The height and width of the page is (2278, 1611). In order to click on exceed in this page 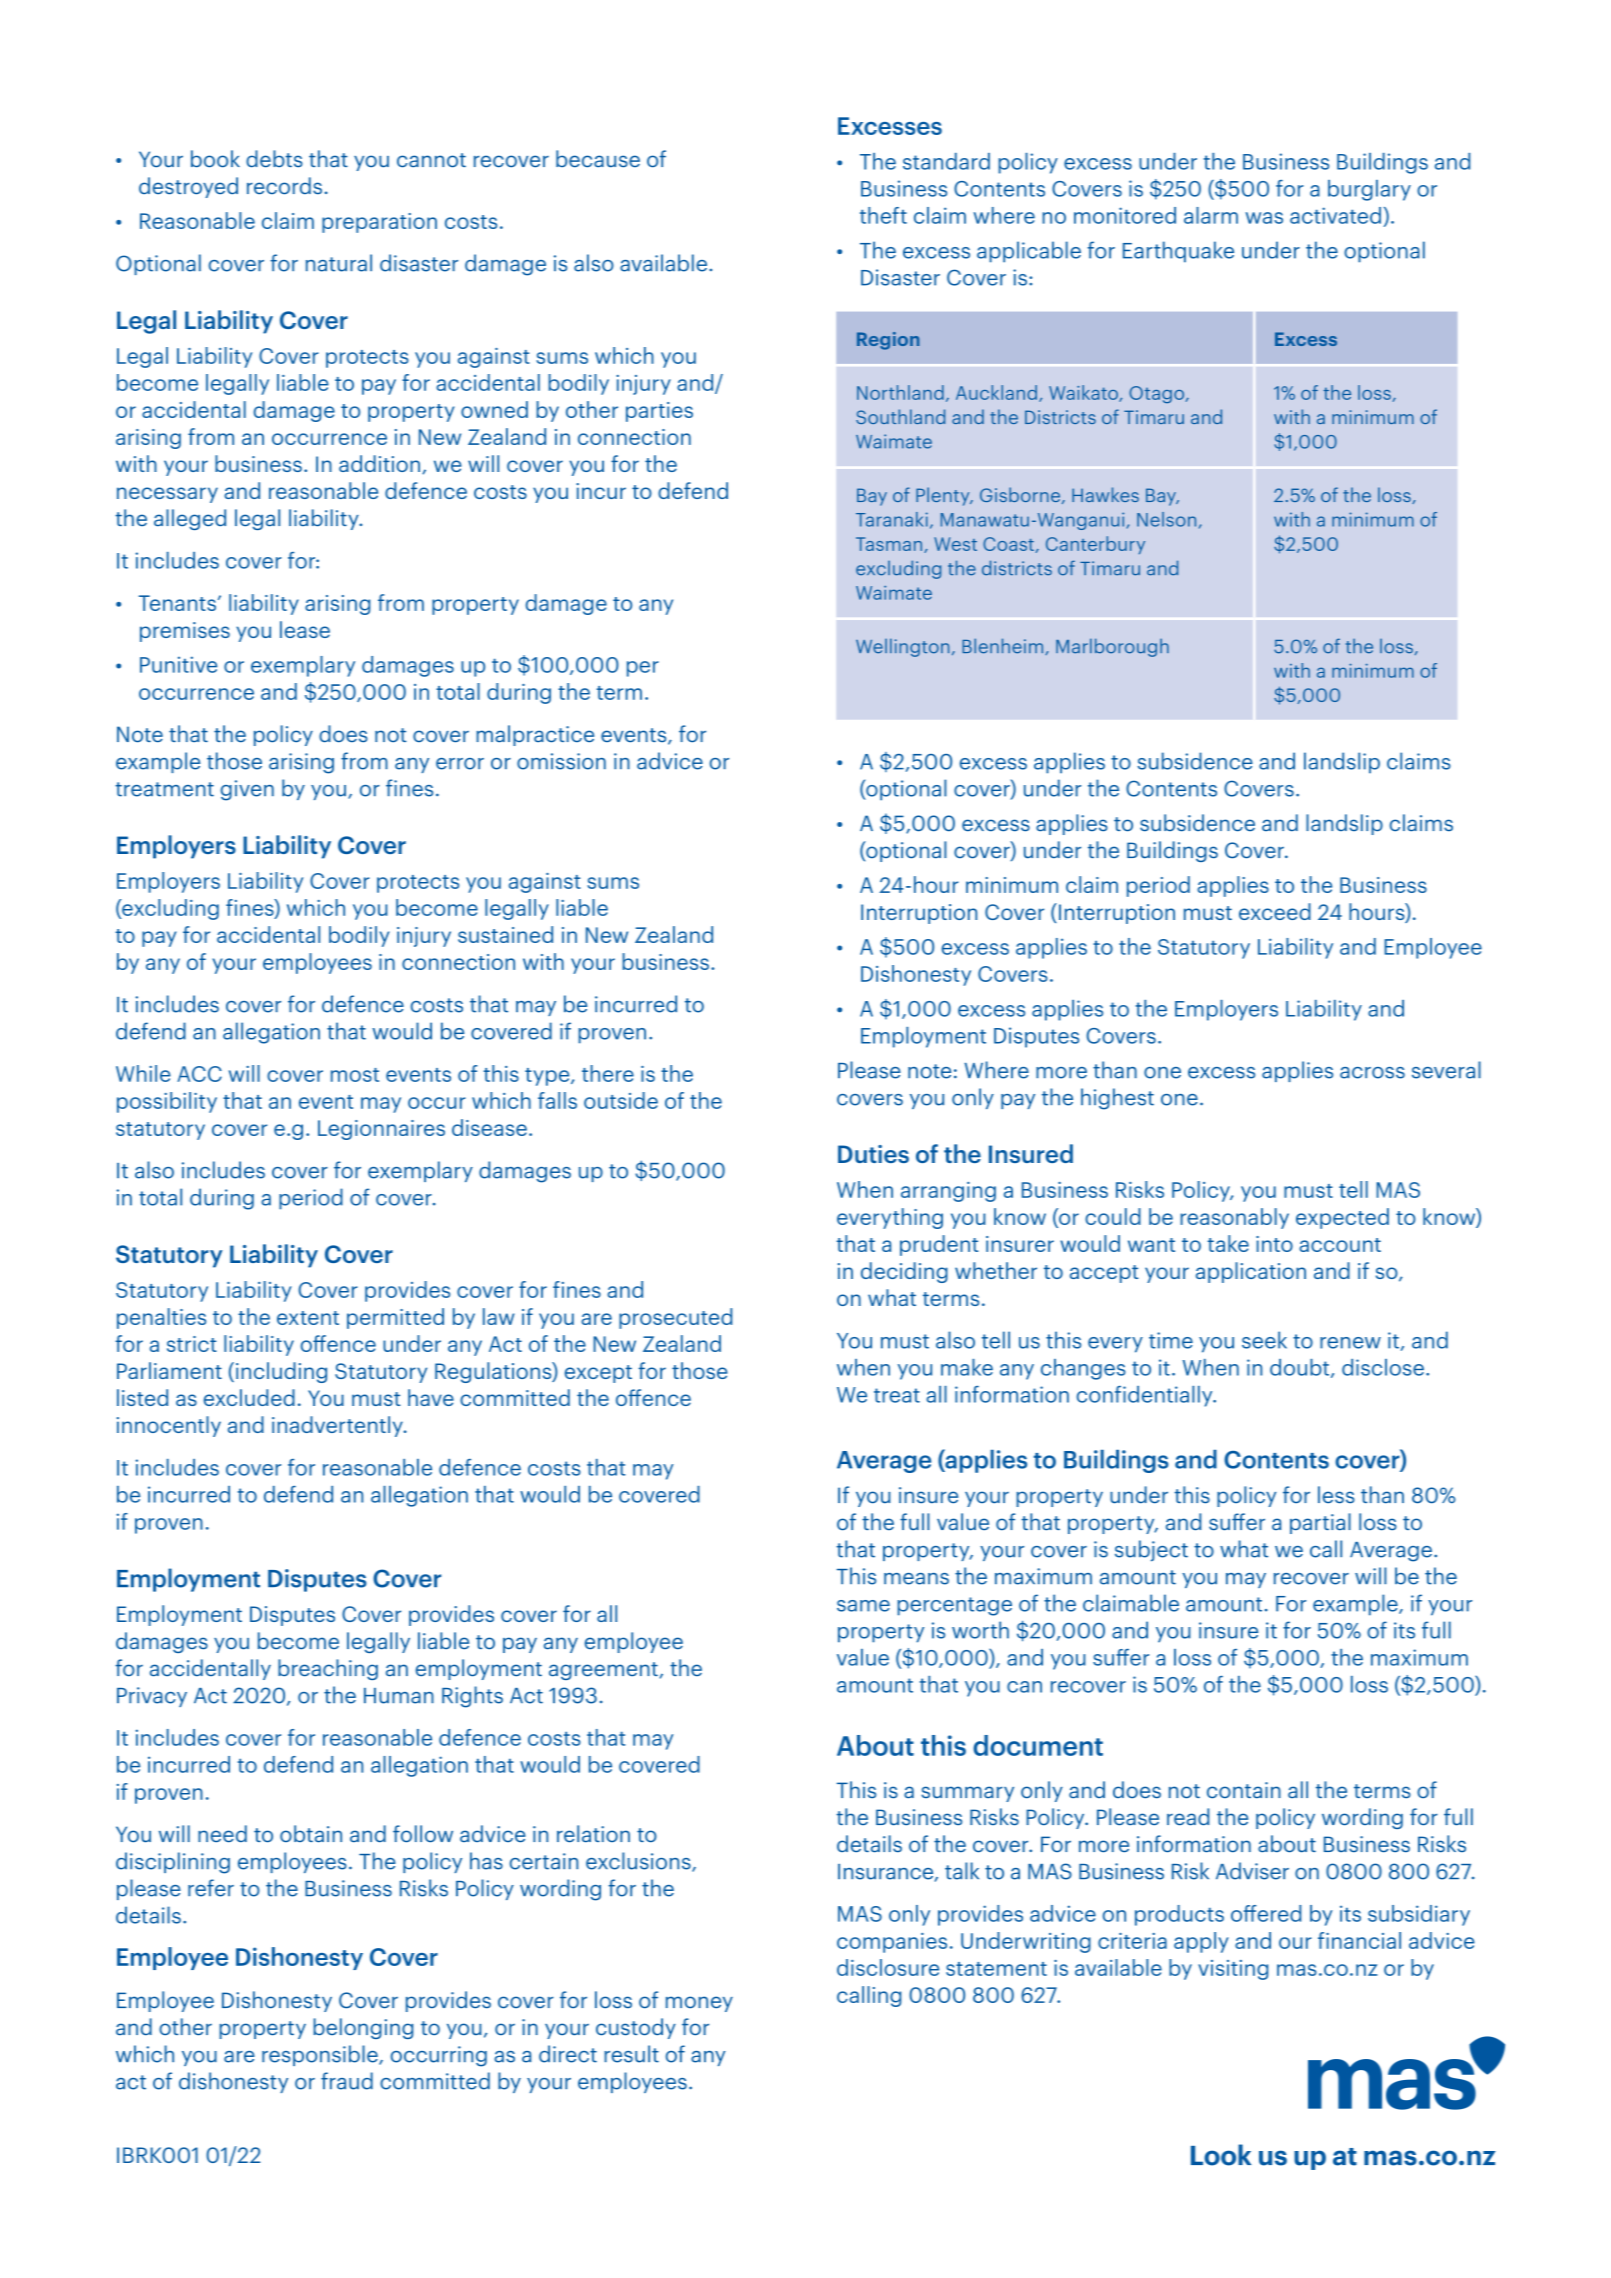, I will do `click(1275, 911)`.
